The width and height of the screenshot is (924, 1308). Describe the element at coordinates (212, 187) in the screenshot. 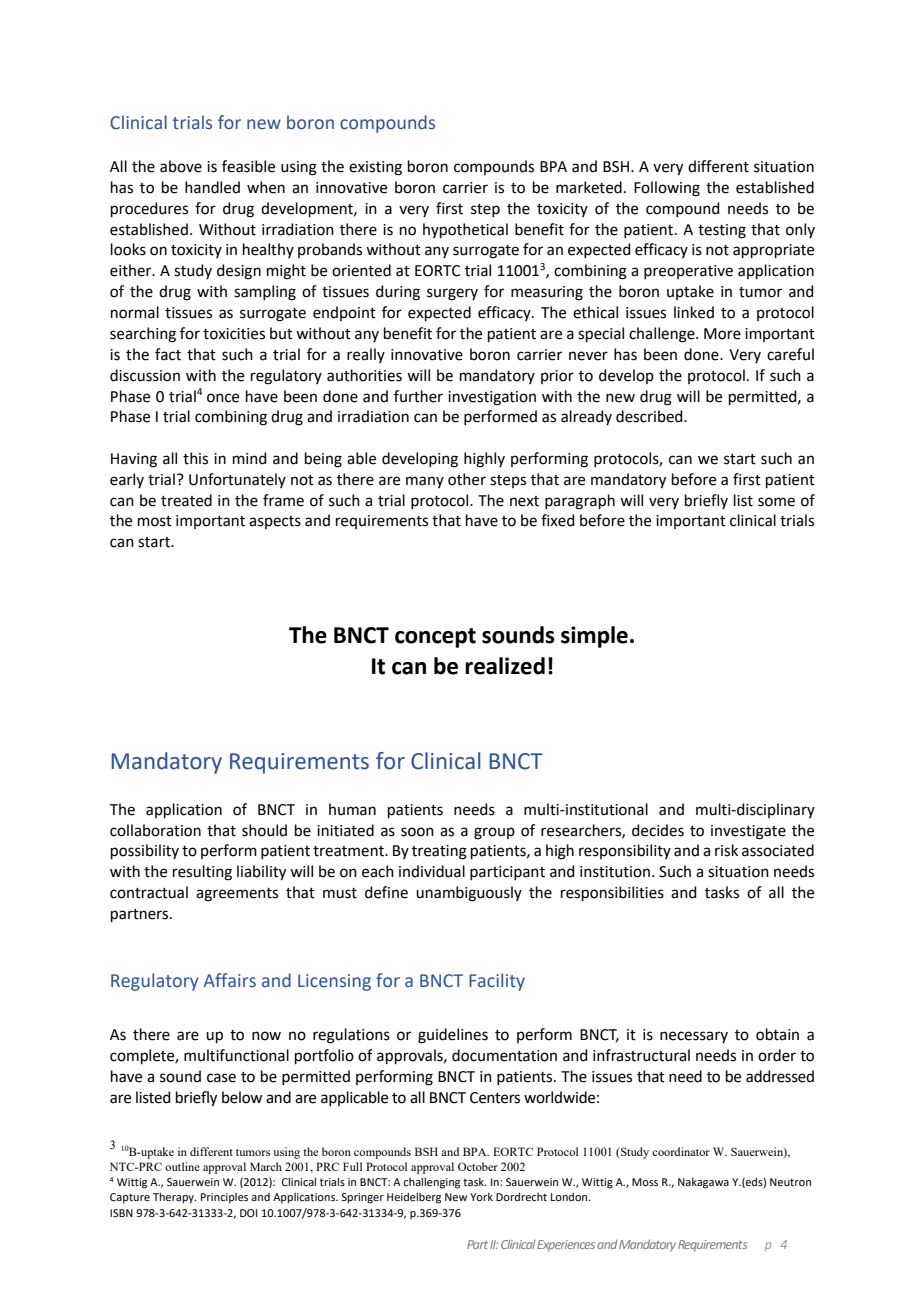

I see `handled` at that location.
